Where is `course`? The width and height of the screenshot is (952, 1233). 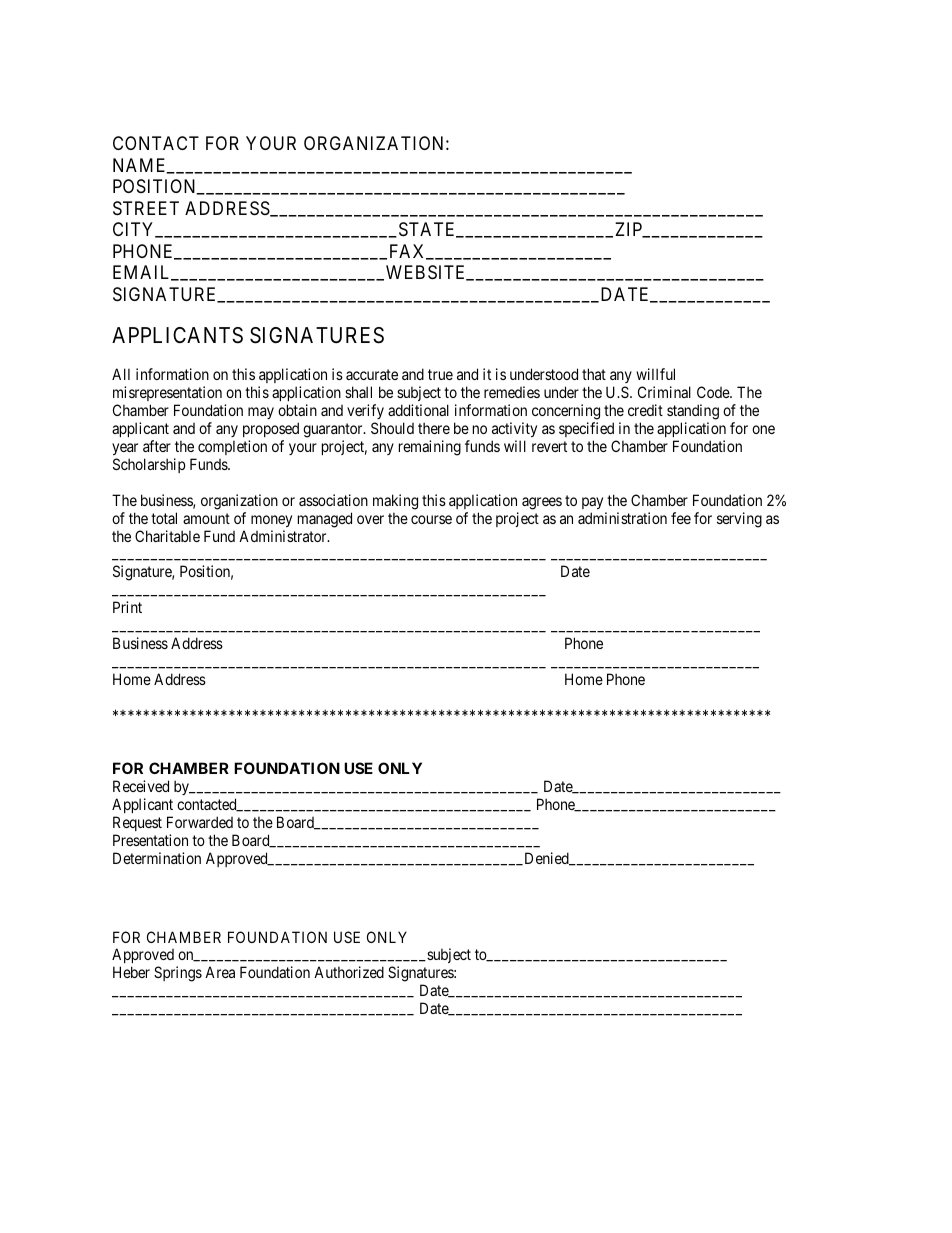
course is located at coordinates (431, 519).
